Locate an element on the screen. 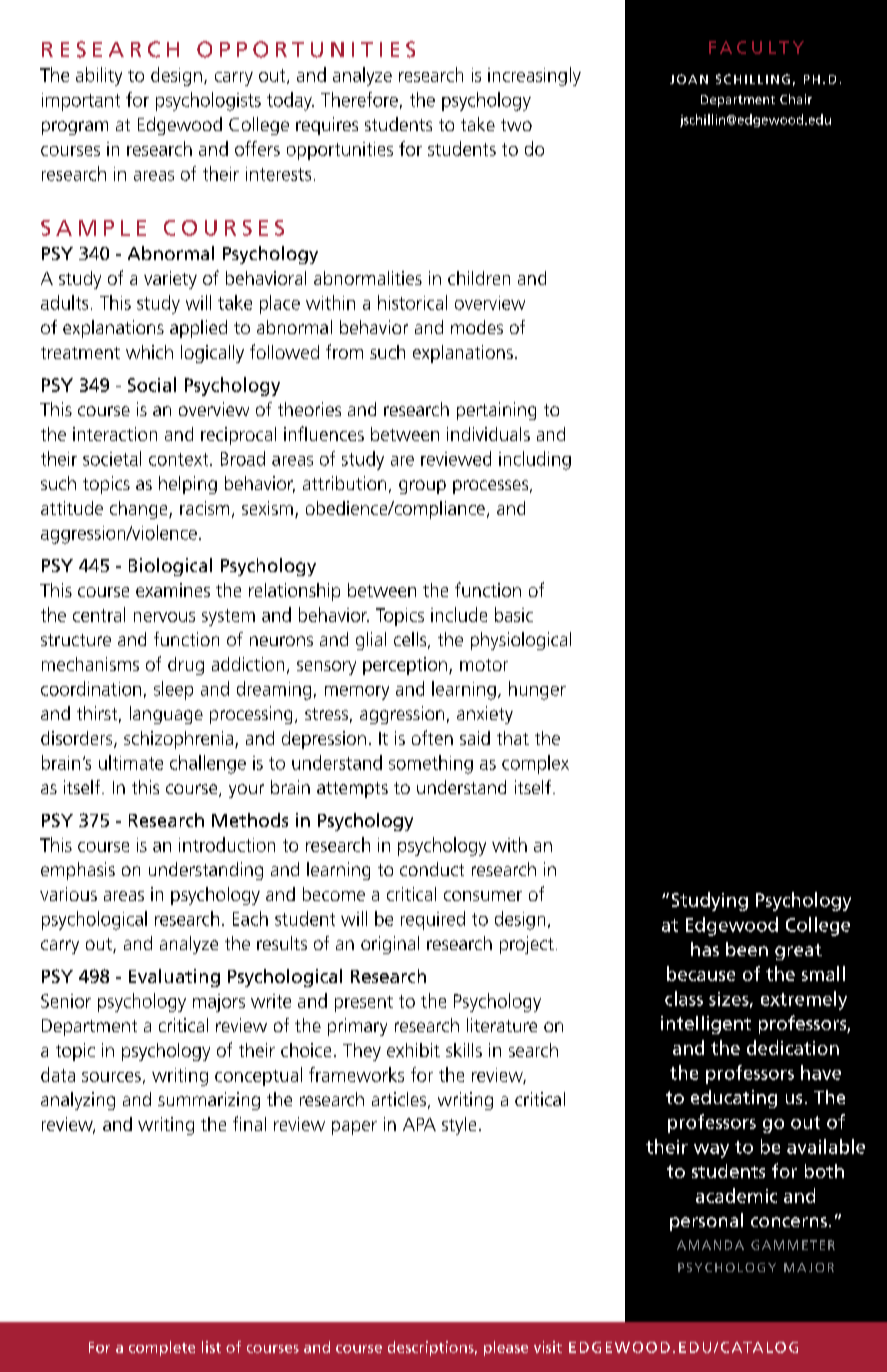 This screenshot has width=887, height=1372. Chair is located at coordinates (796, 99).
